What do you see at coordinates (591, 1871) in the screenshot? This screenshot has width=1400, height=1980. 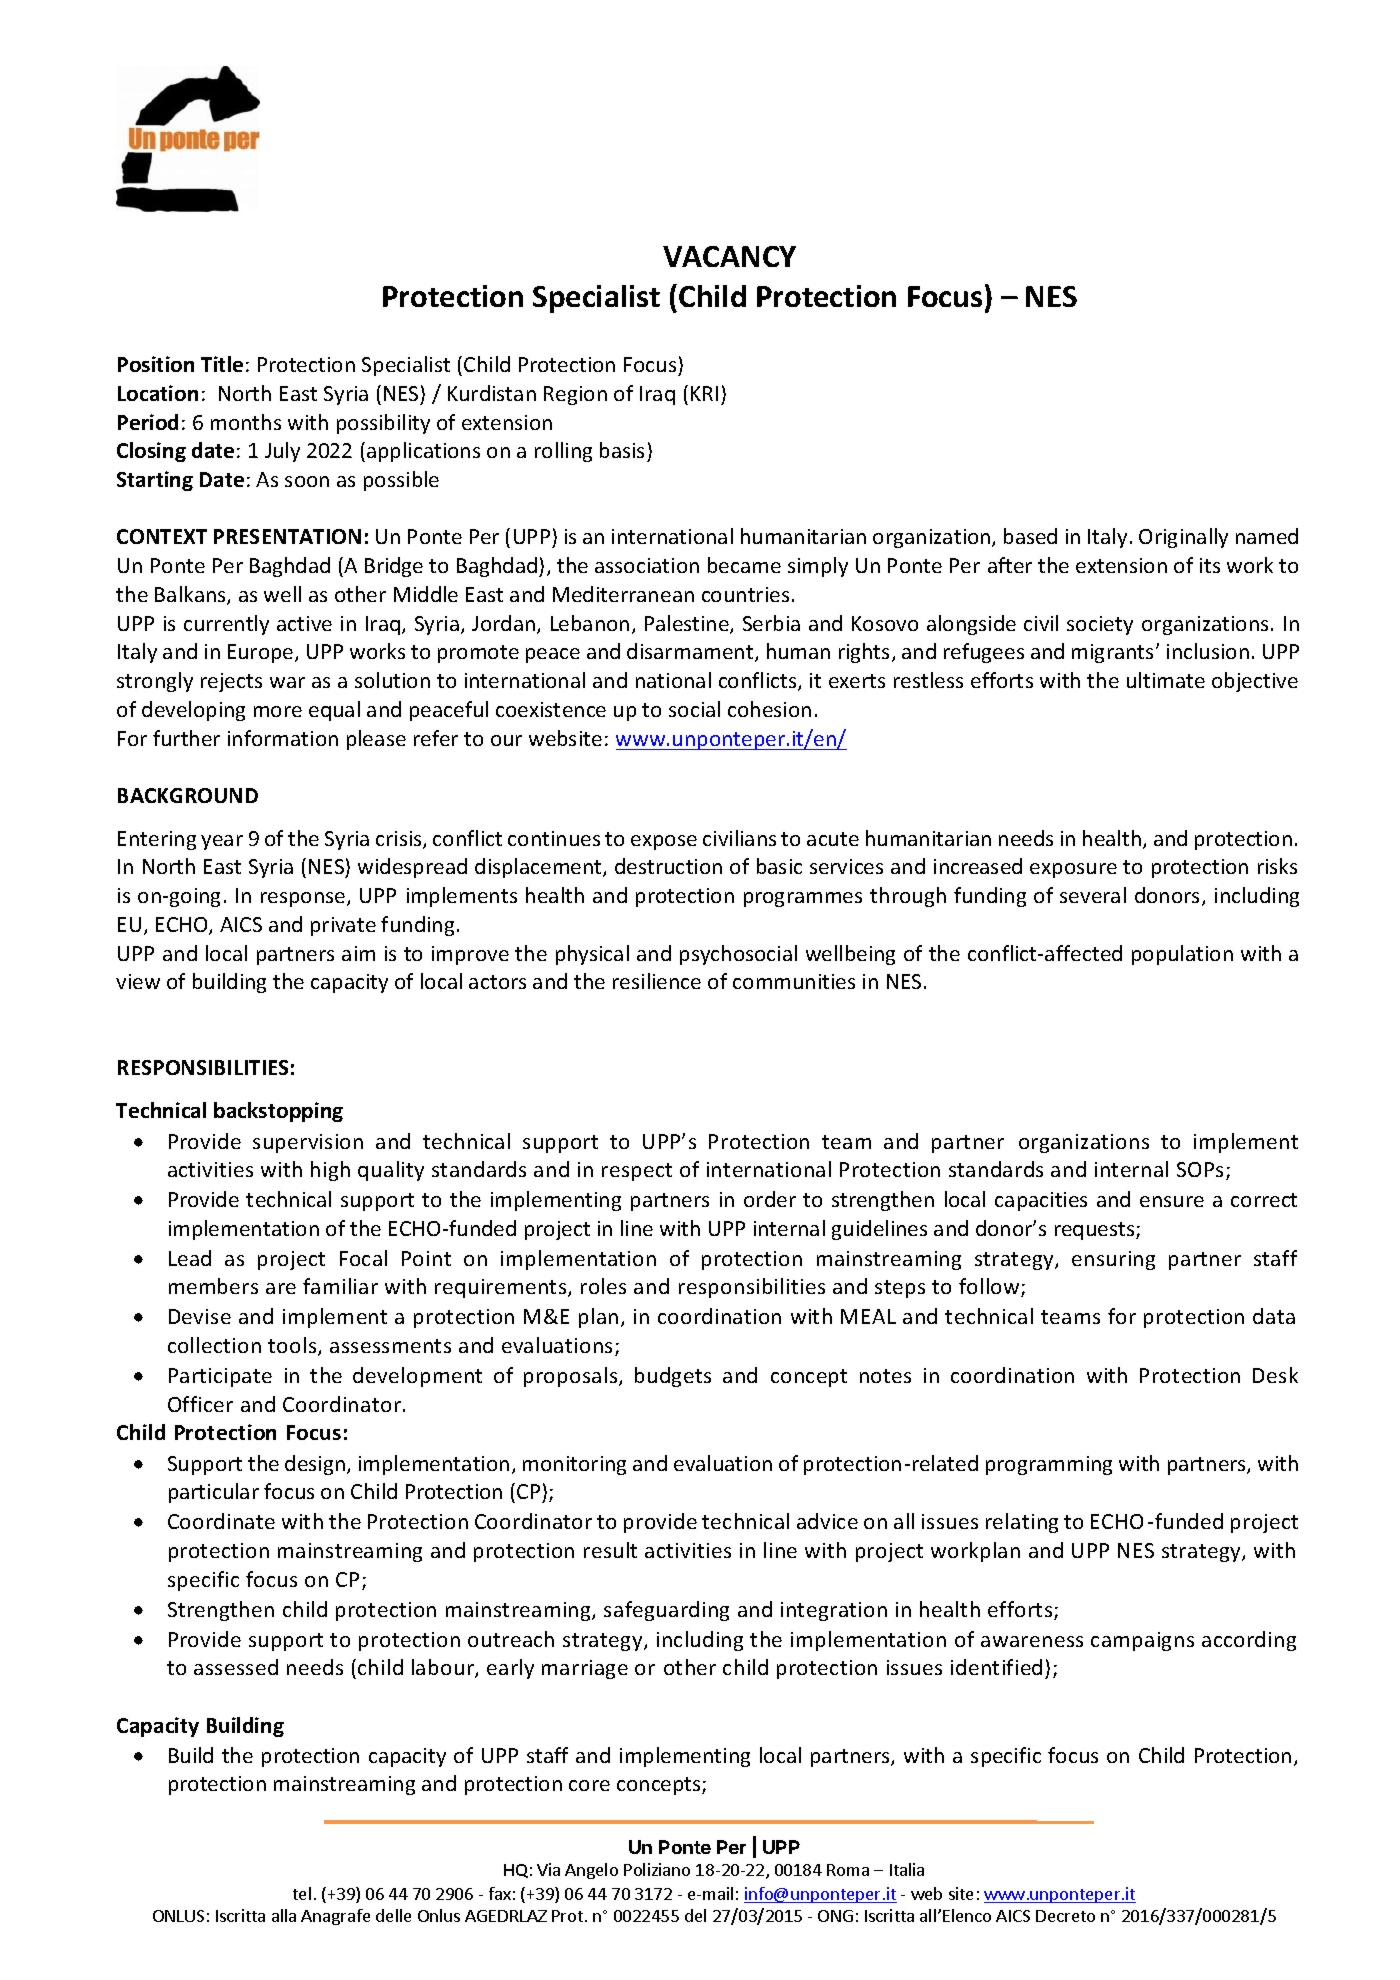 I see `Angelo` at bounding box center [591, 1871].
